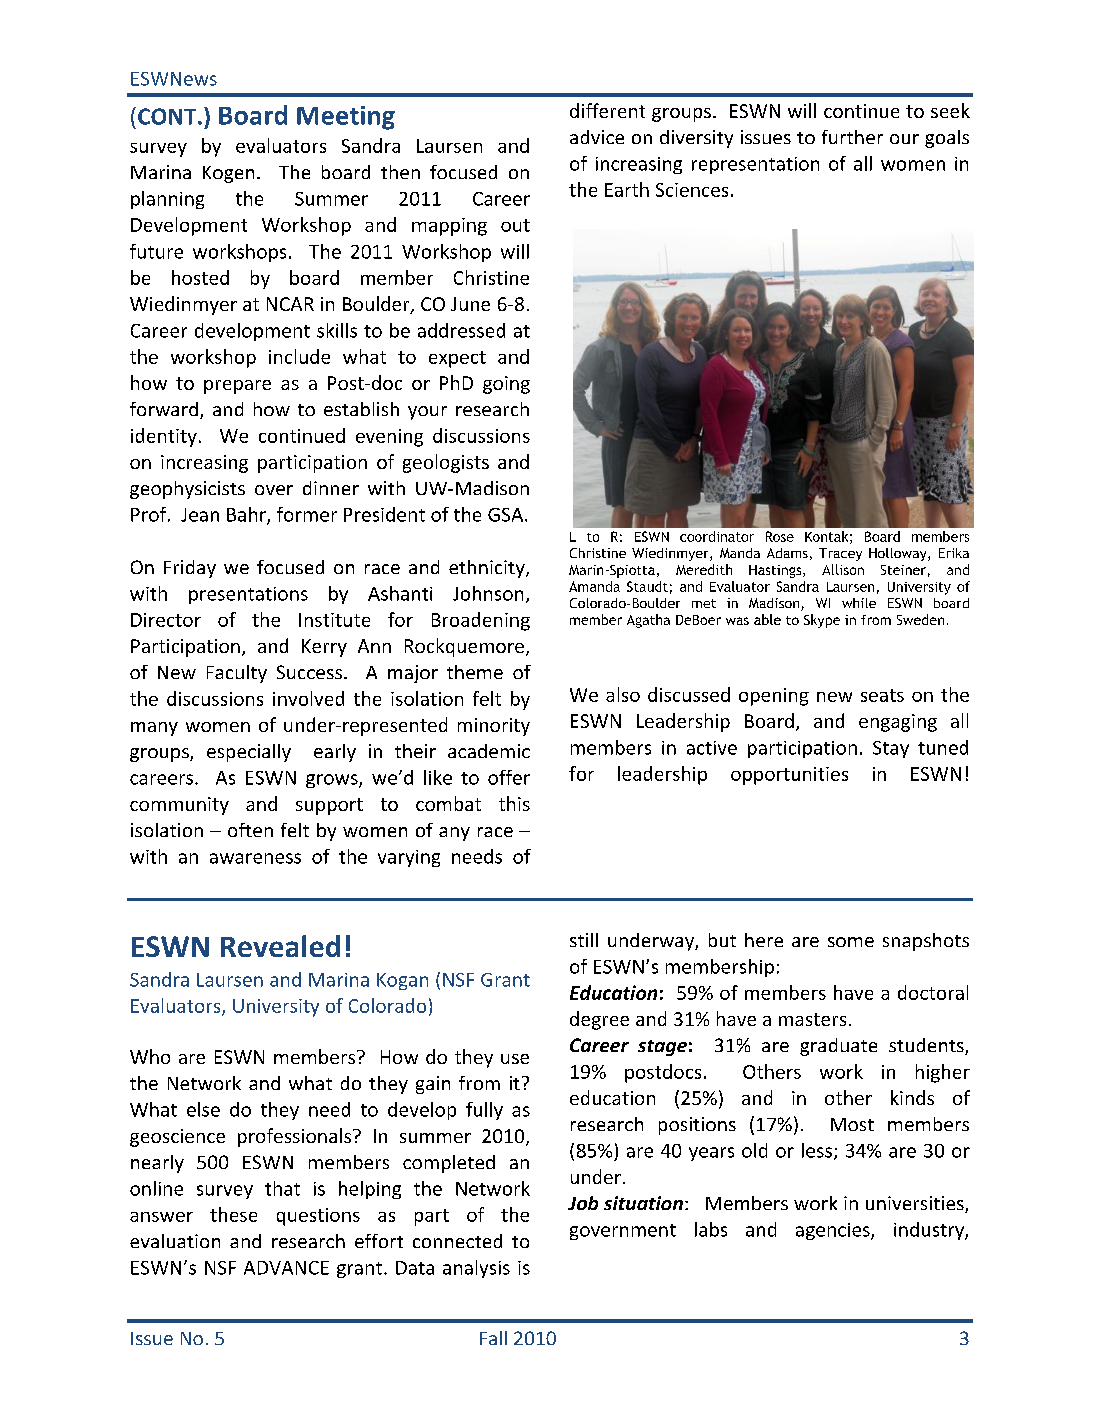 The height and width of the screenshot is (1423, 1099). I want to click on Rose, so click(780, 536).
